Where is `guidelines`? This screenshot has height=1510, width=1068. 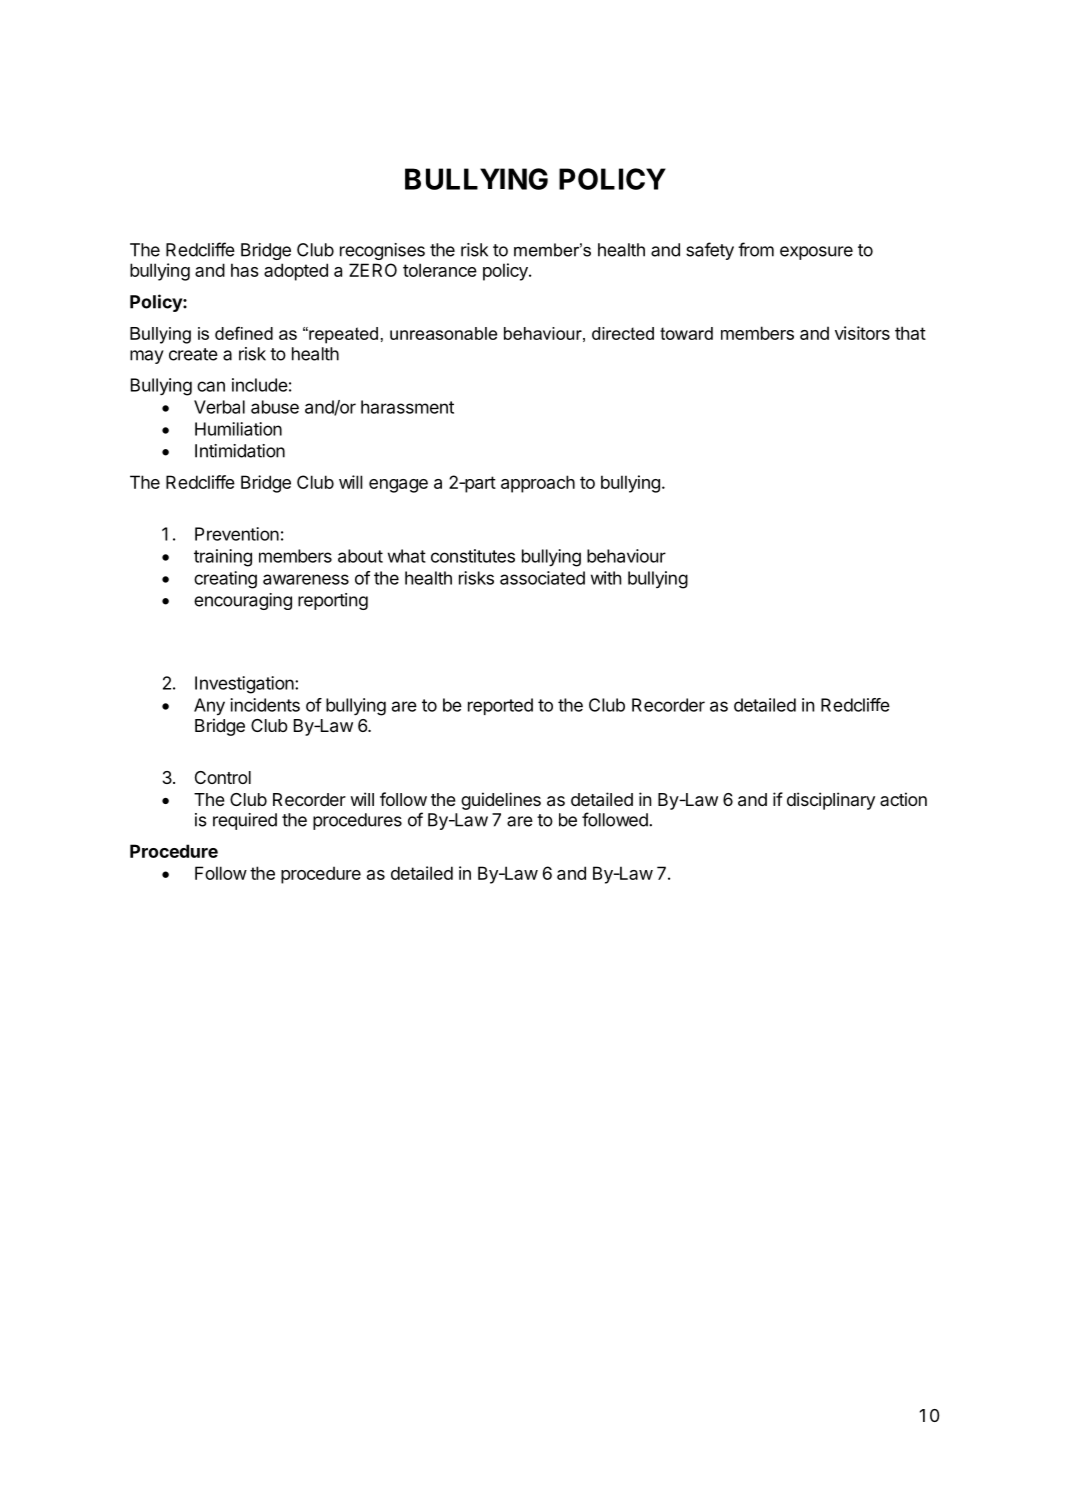
guidelines is located at coordinates (501, 801).
